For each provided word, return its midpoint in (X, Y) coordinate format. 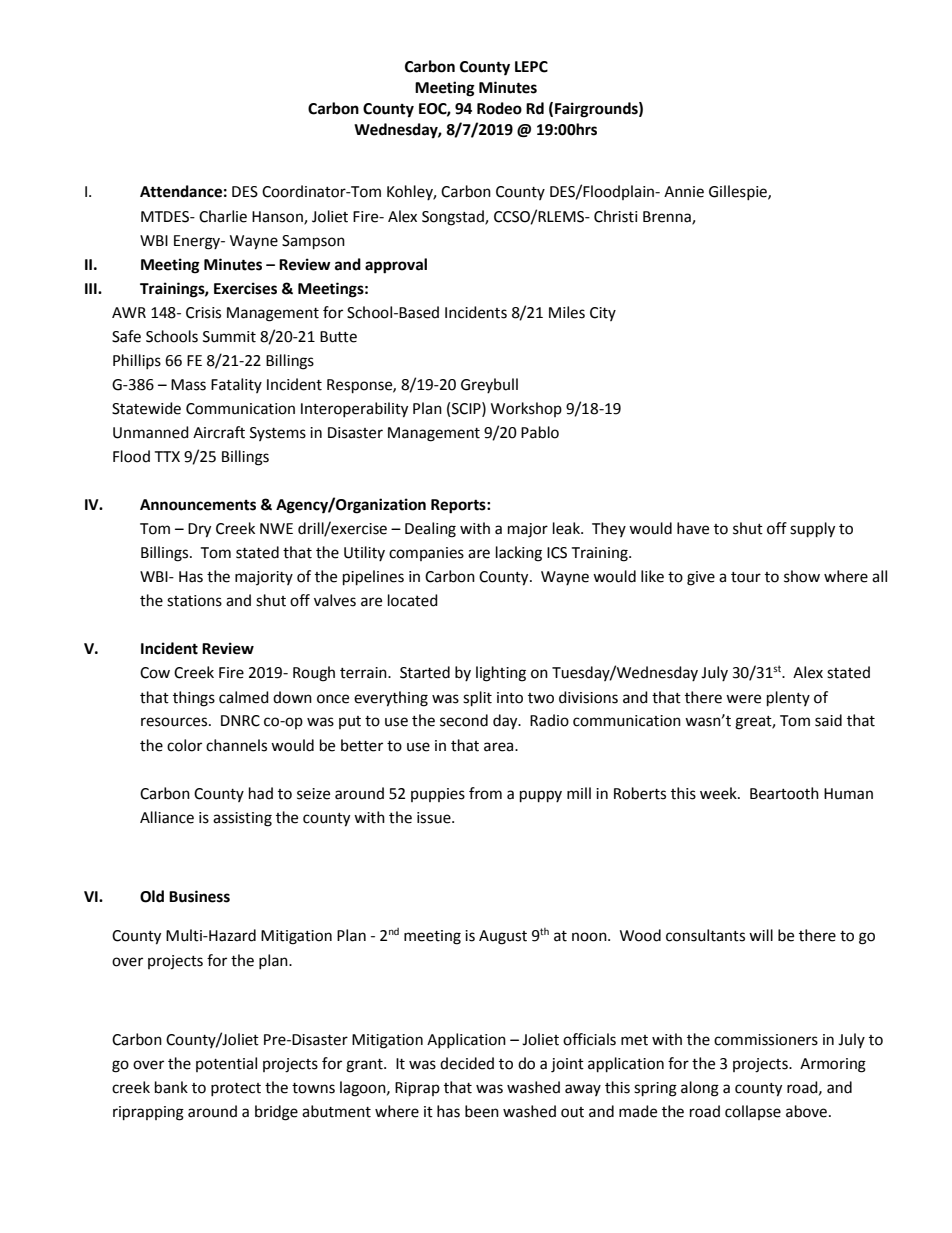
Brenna (668, 217)
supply (812, 530)
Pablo (540, 432)
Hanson (278, 217)
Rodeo (499, 108)
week (719, 793)
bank (171, 1087)
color (184, 745)
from (485, 793)
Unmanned (151, 432)
